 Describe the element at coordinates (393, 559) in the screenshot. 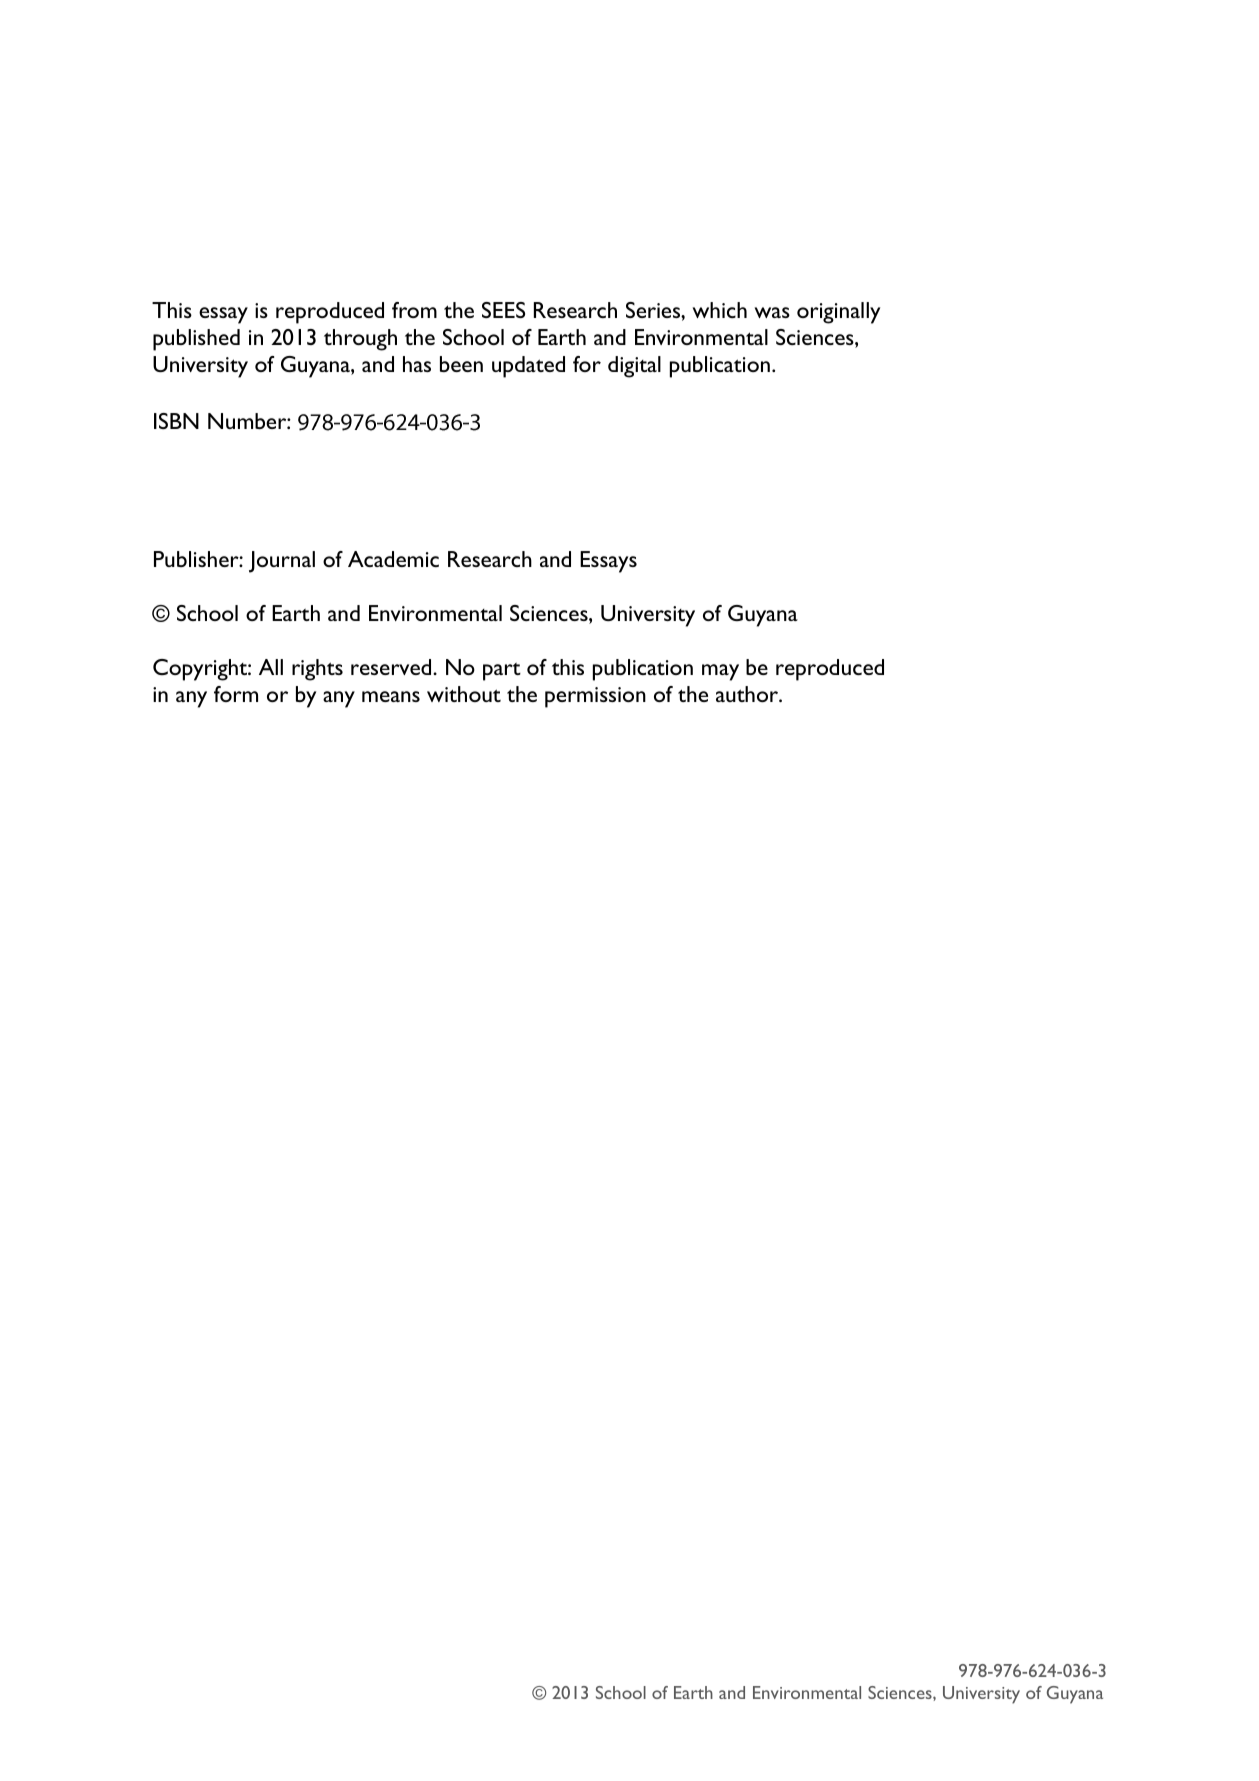

I see `Academic` at that location.
